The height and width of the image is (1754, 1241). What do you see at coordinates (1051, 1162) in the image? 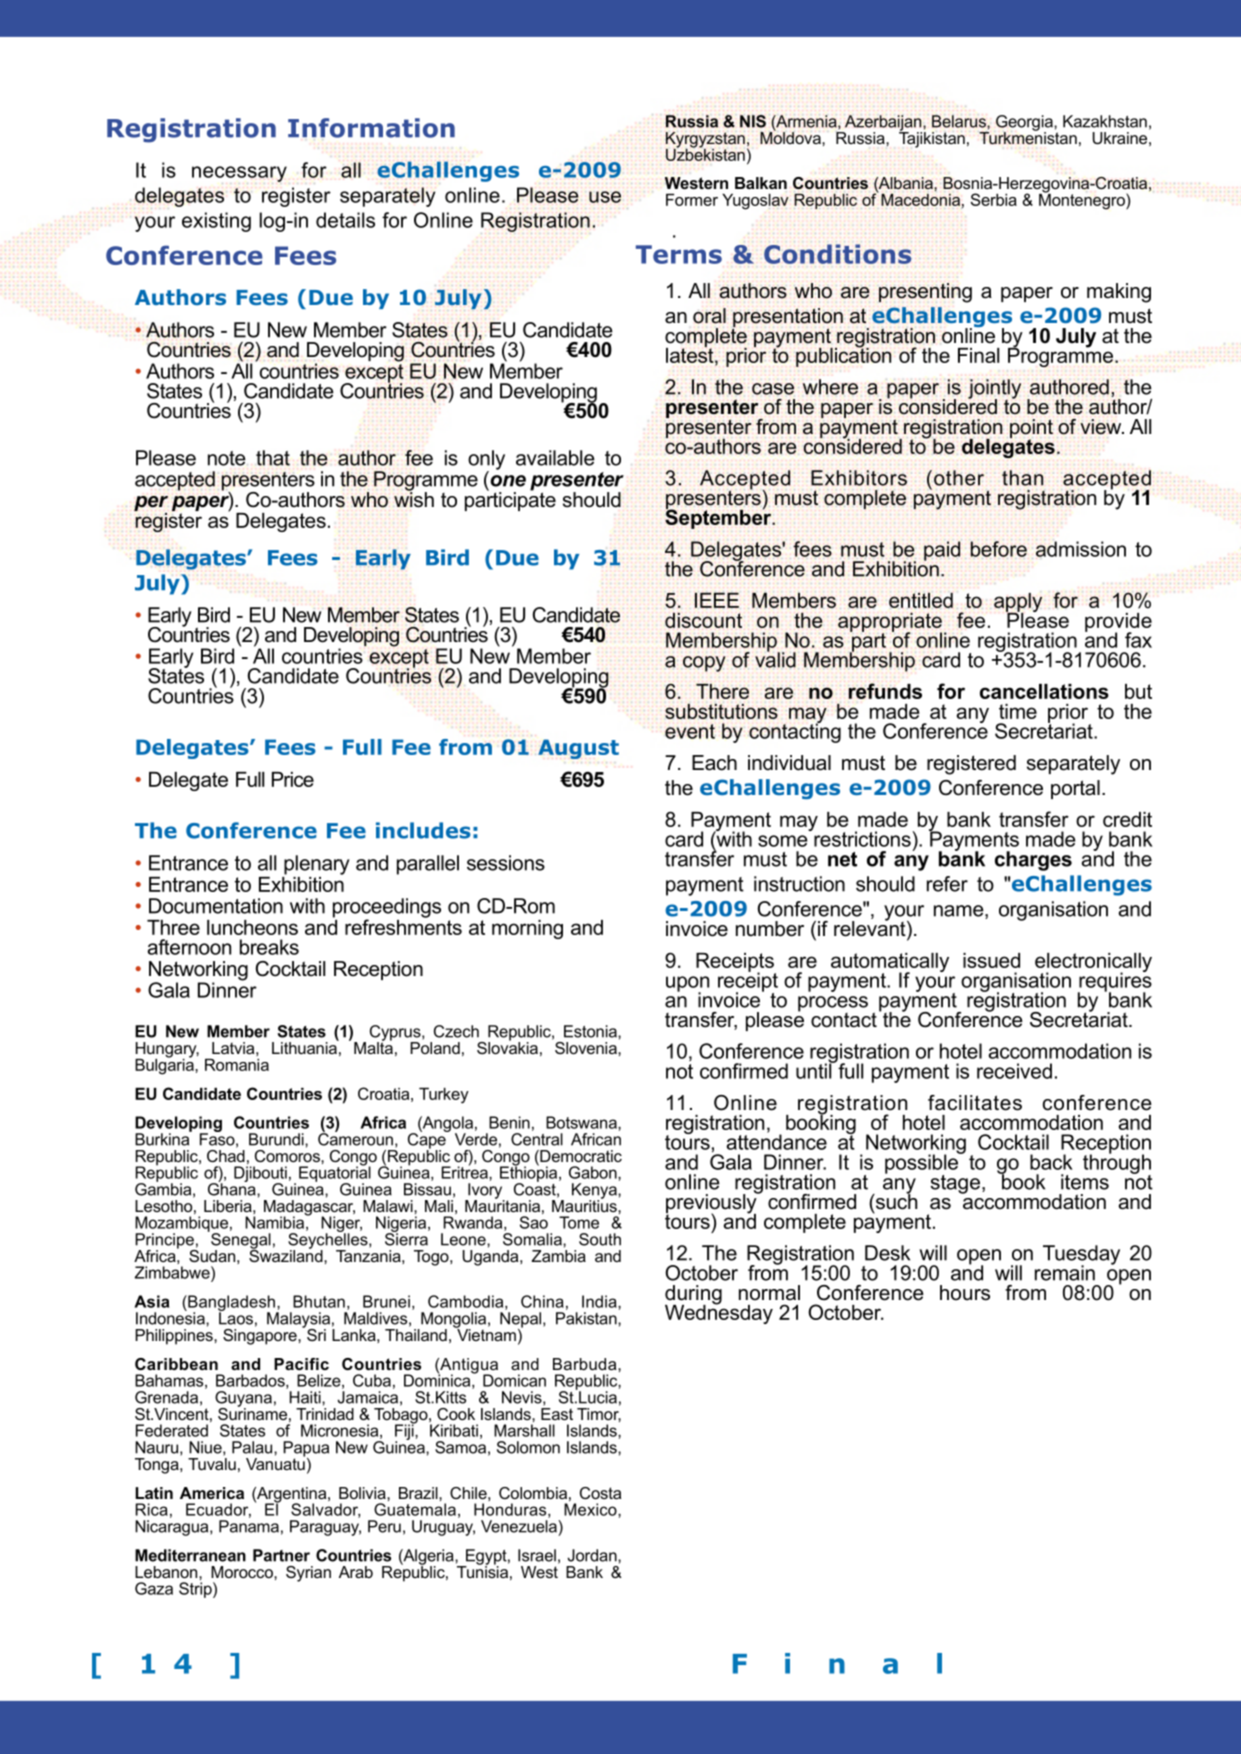
I see `back` at bounding box center [1051, 1162].
